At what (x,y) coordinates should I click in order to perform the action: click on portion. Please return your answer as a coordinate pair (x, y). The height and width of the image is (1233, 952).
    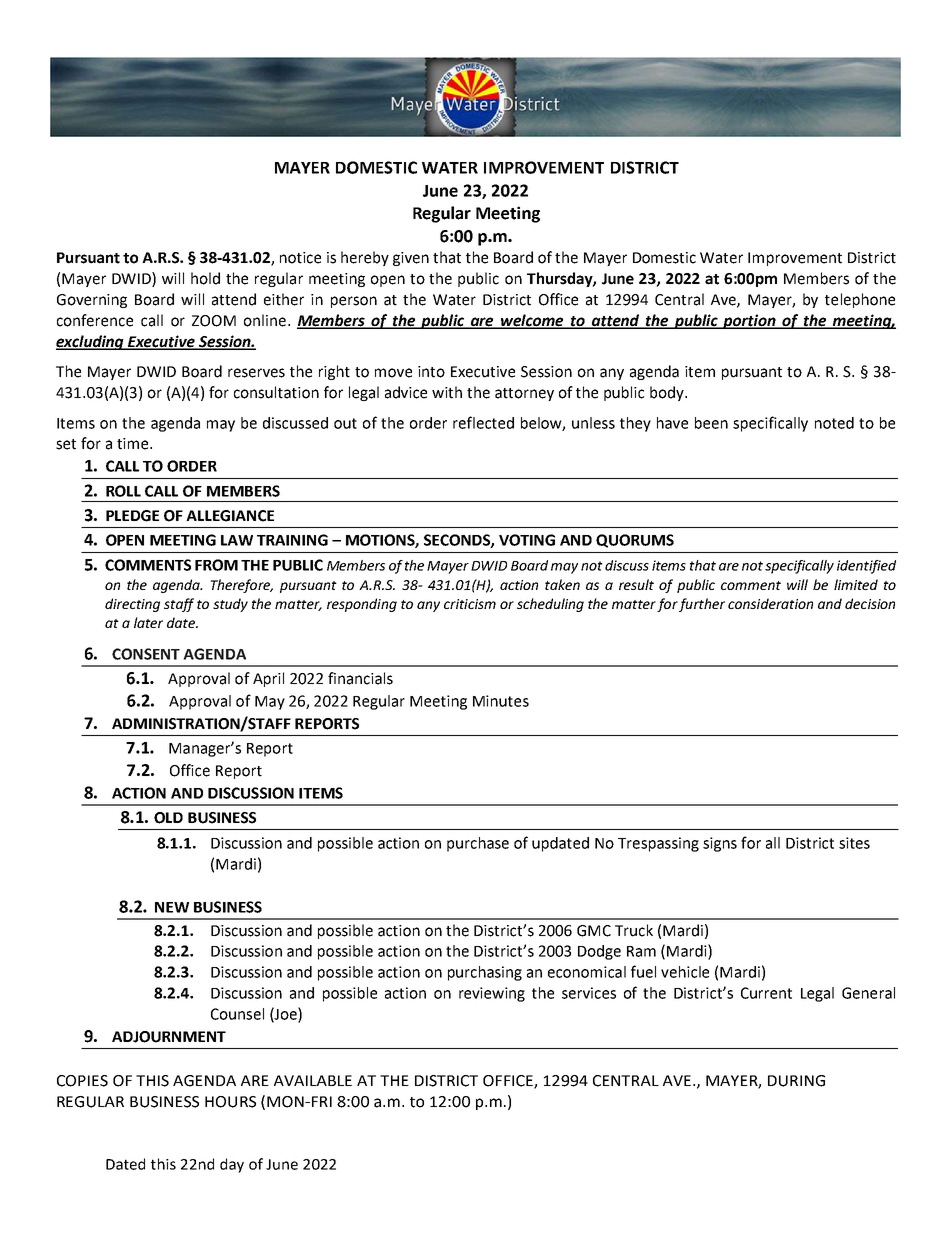
    Looking at the image, I should click on (749, 321).
